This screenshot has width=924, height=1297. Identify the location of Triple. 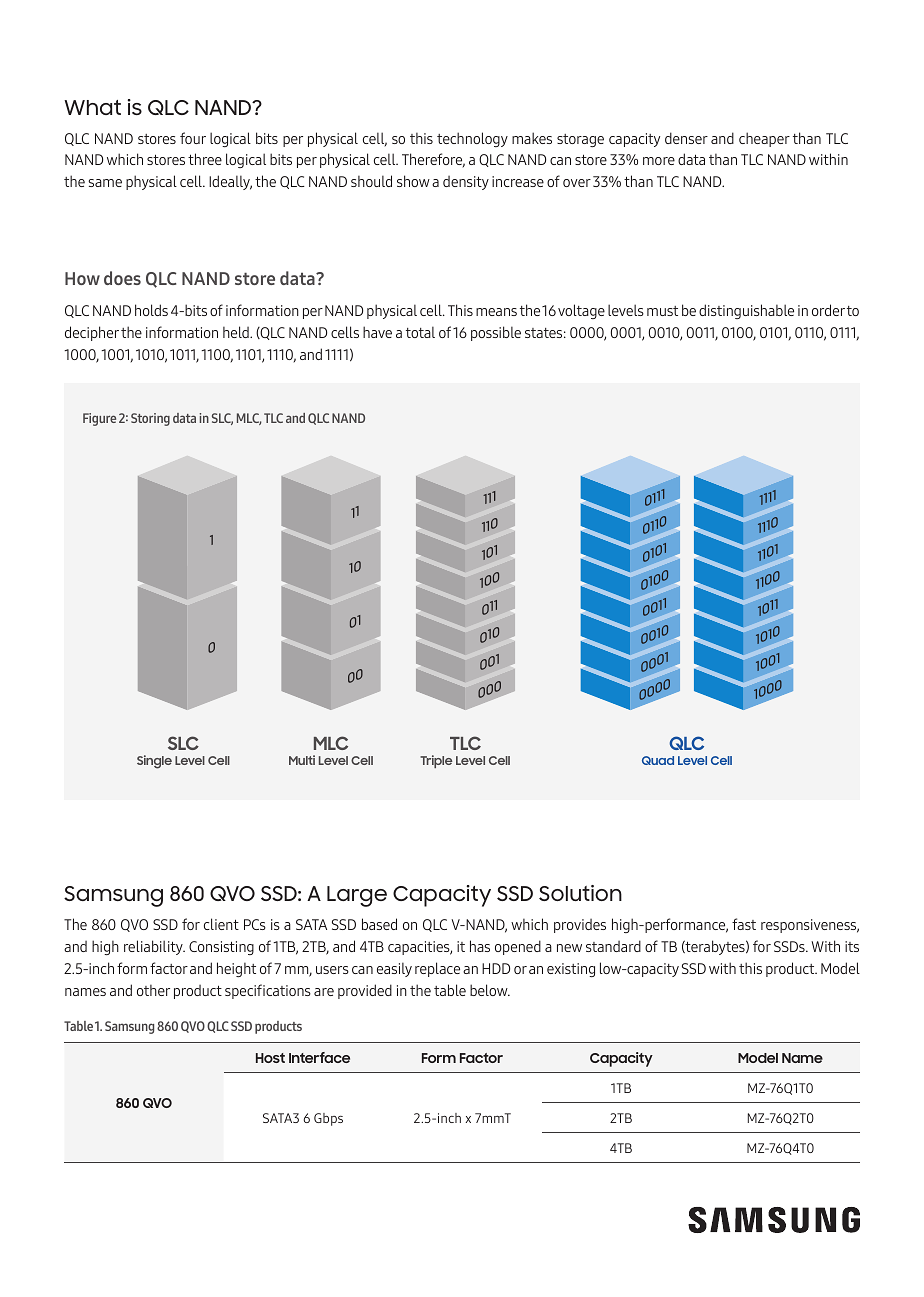
(436, 761).
